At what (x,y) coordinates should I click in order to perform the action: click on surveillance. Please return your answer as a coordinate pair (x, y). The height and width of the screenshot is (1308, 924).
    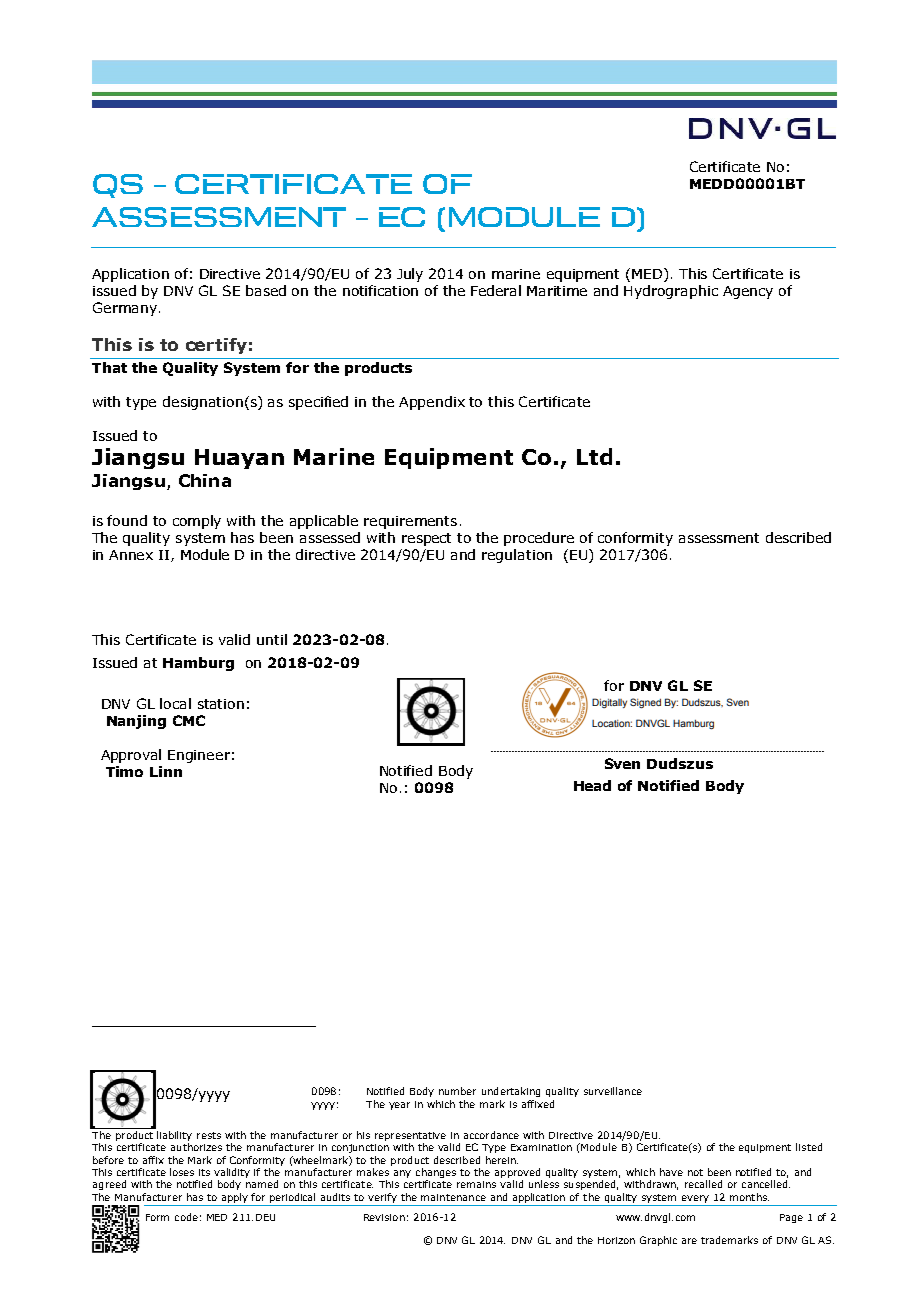
    Looking at the image, I should click on (613, 1091).
